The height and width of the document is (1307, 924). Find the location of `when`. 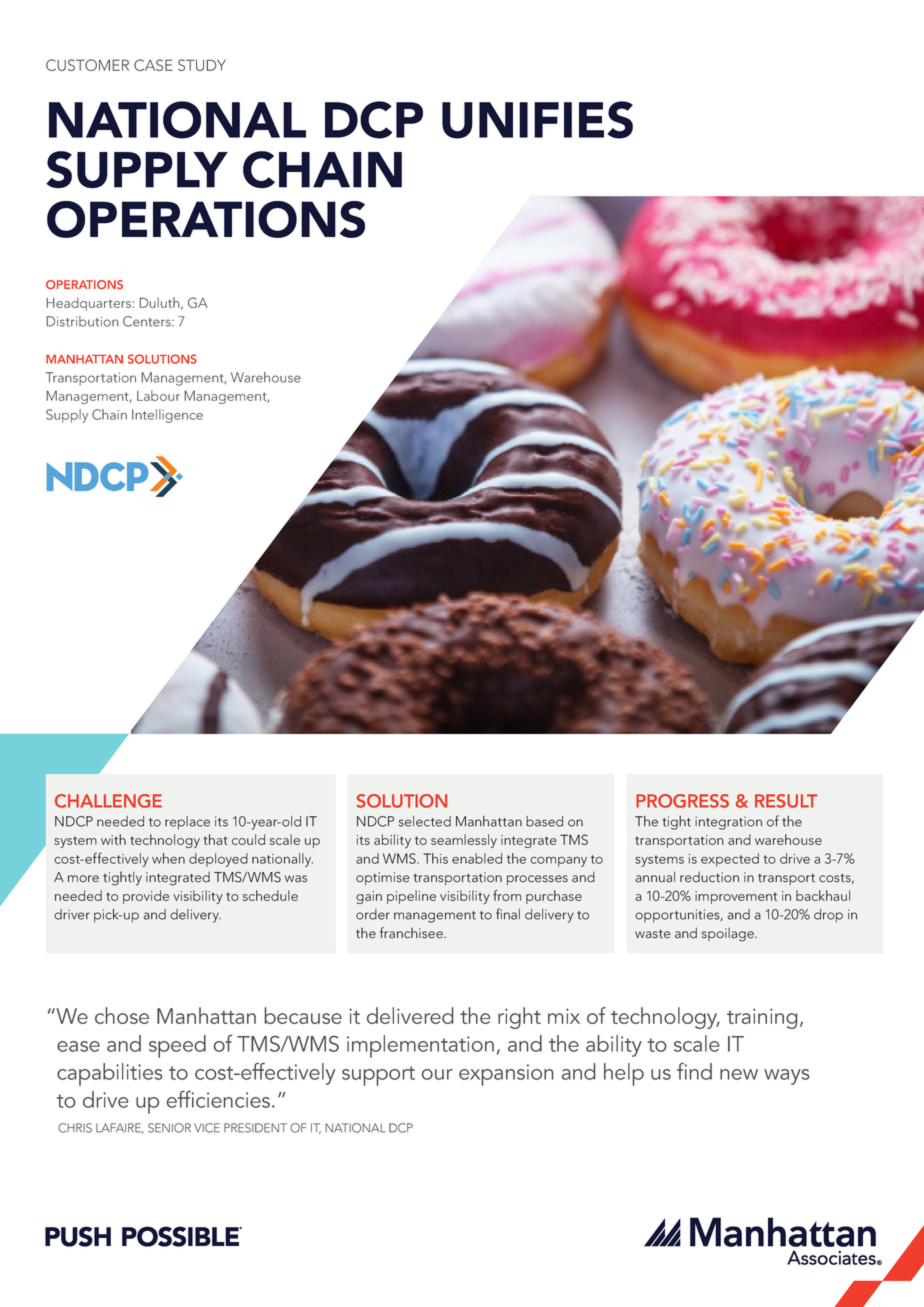

when is located at coordinates (168, 858).
